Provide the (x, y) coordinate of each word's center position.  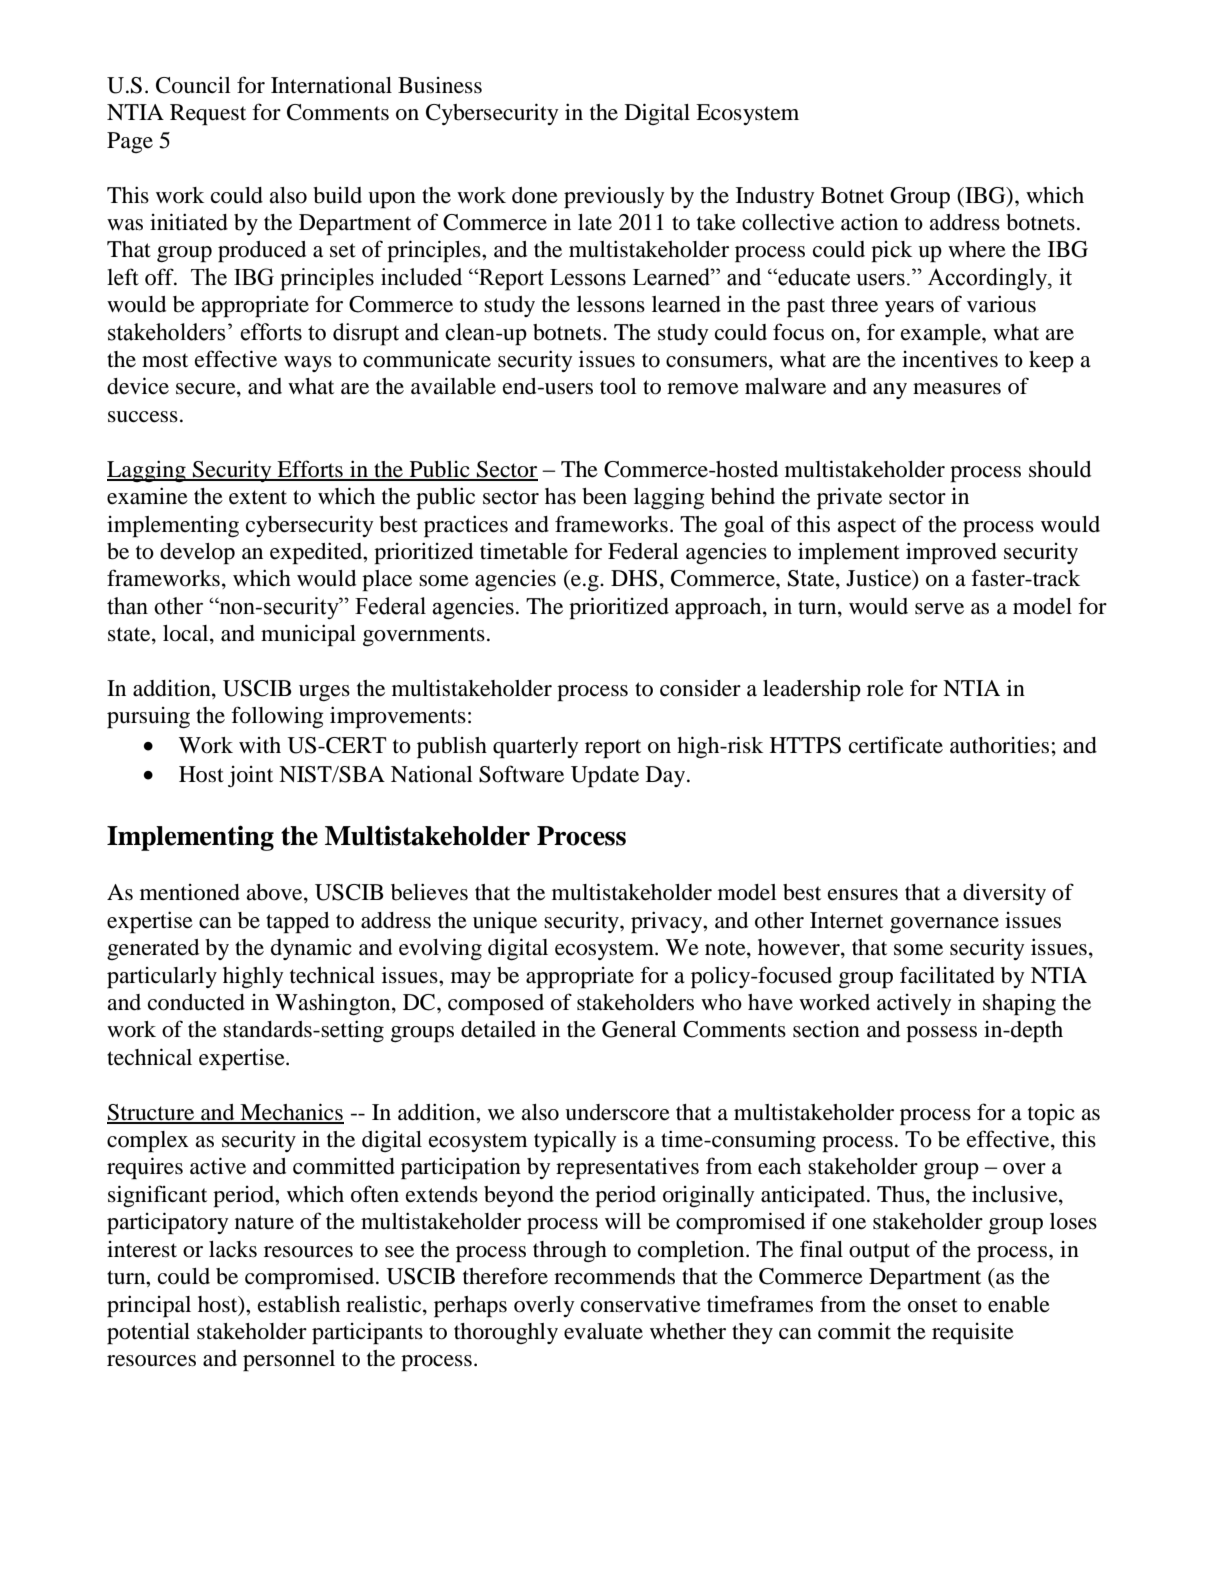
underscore (617, 1112)
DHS (634, 578)
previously (614, 197)
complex (148, 1142)
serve (939, 609)
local (187, 634)
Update (605, 777)
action (869, 222)
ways (308, 364)
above (275, 893)
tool (618, 386)
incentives (950, 359)
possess (941, 1034)
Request (208, 115)
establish (299, 1304)
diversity (1004, 894)
